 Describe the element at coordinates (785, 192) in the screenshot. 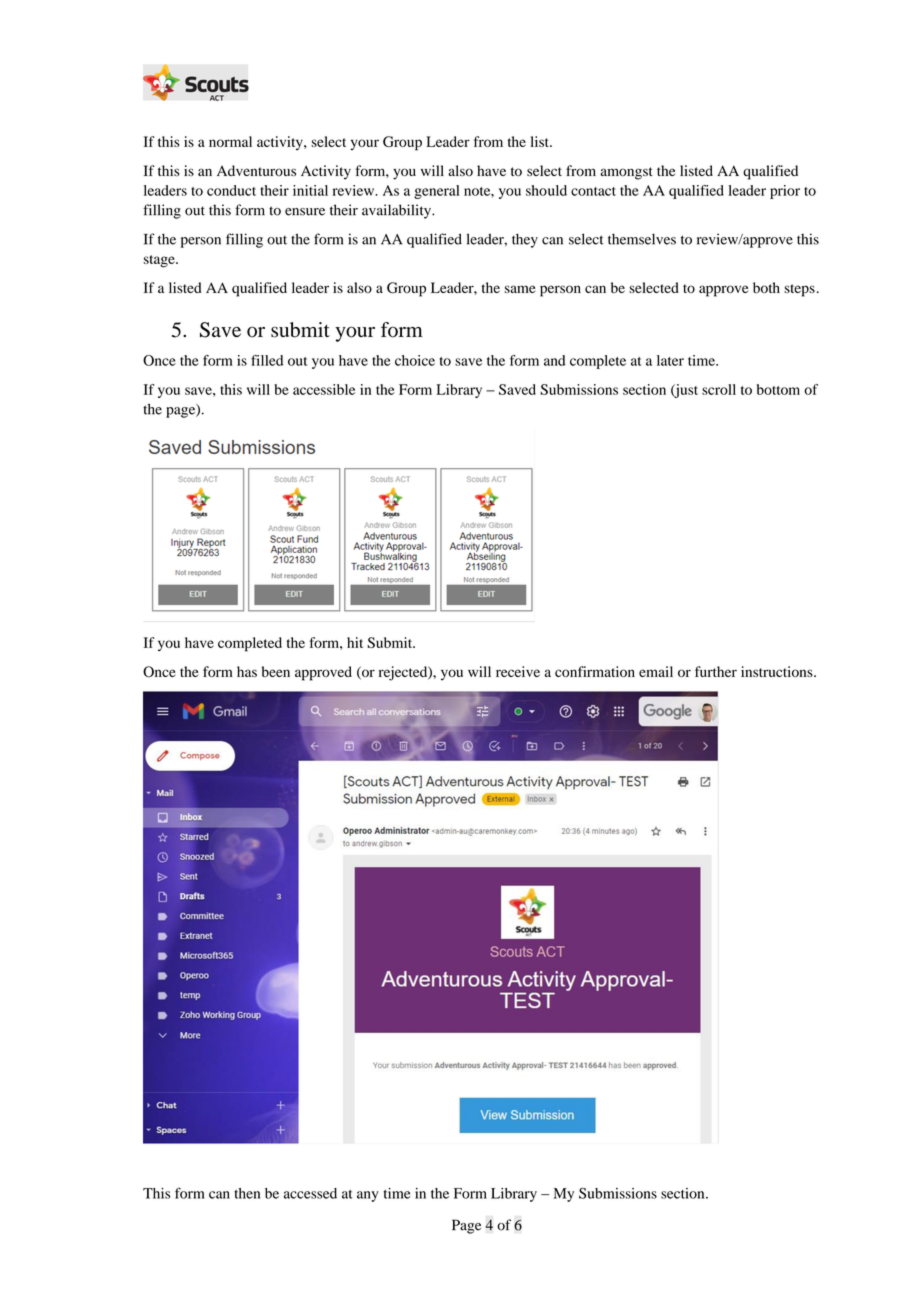

I see `prior` at that location.
